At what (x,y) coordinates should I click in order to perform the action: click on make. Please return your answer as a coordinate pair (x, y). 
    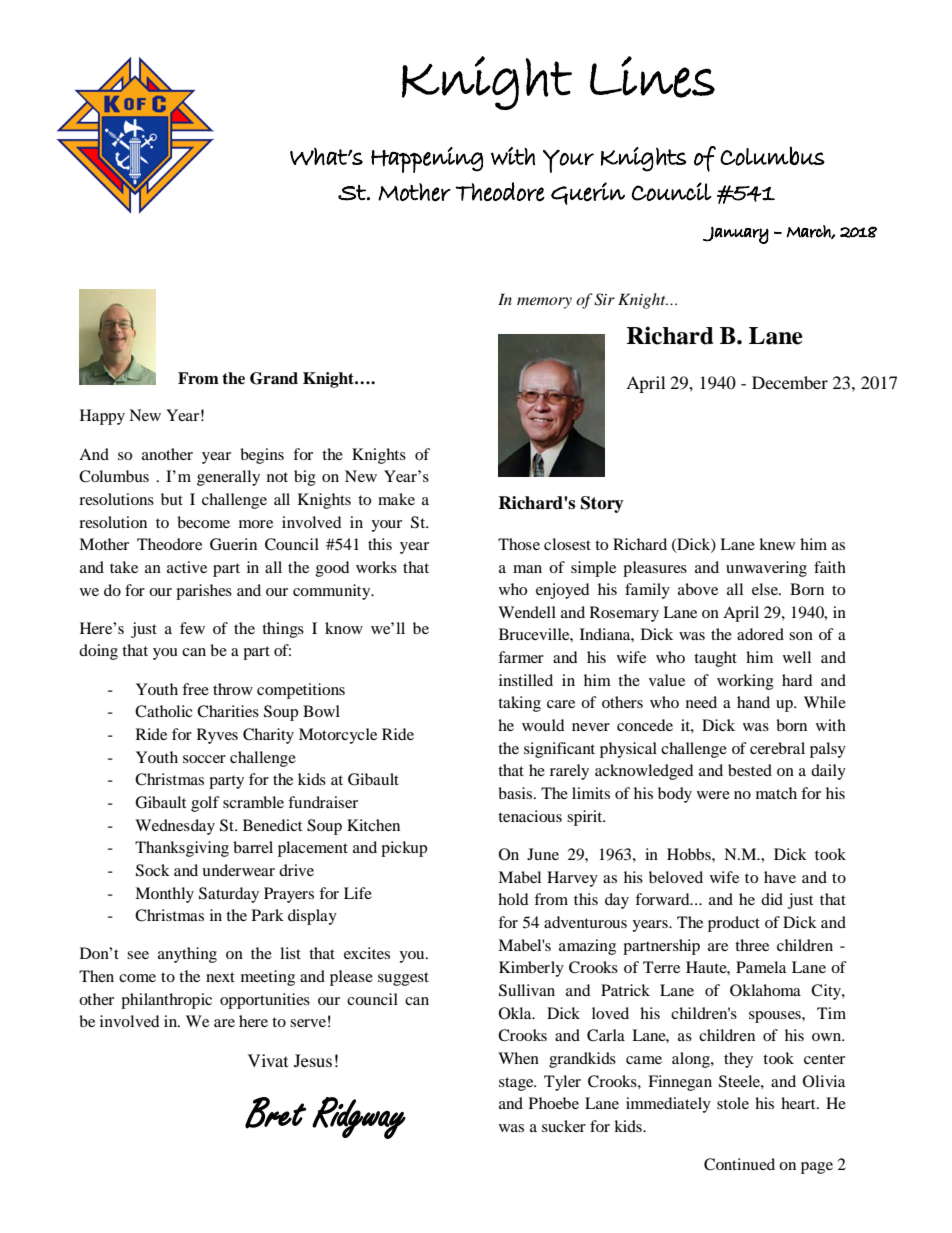
    Looking at the image, I should click on (396, 499).
